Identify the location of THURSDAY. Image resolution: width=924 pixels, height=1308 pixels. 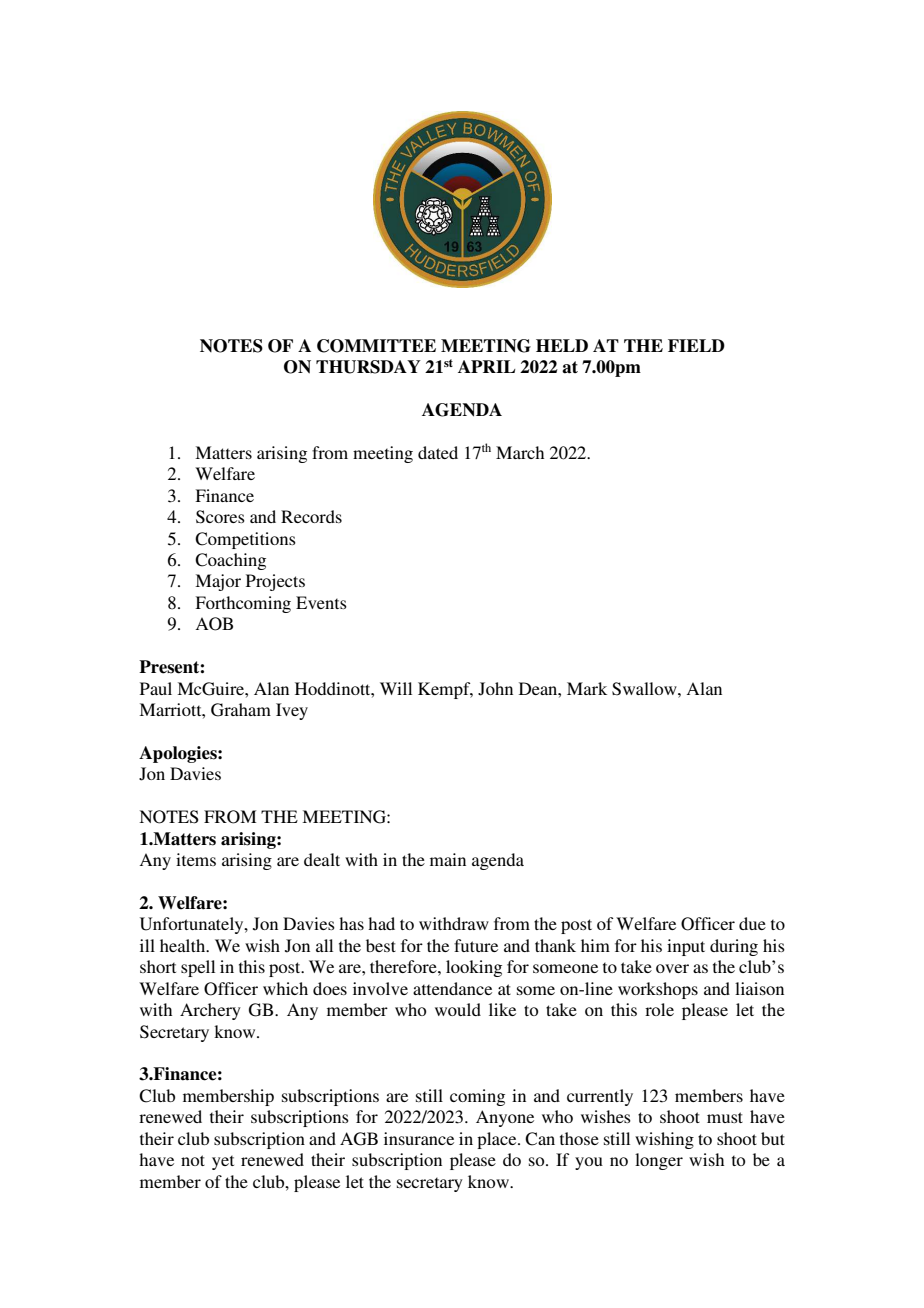
(368, 367).
